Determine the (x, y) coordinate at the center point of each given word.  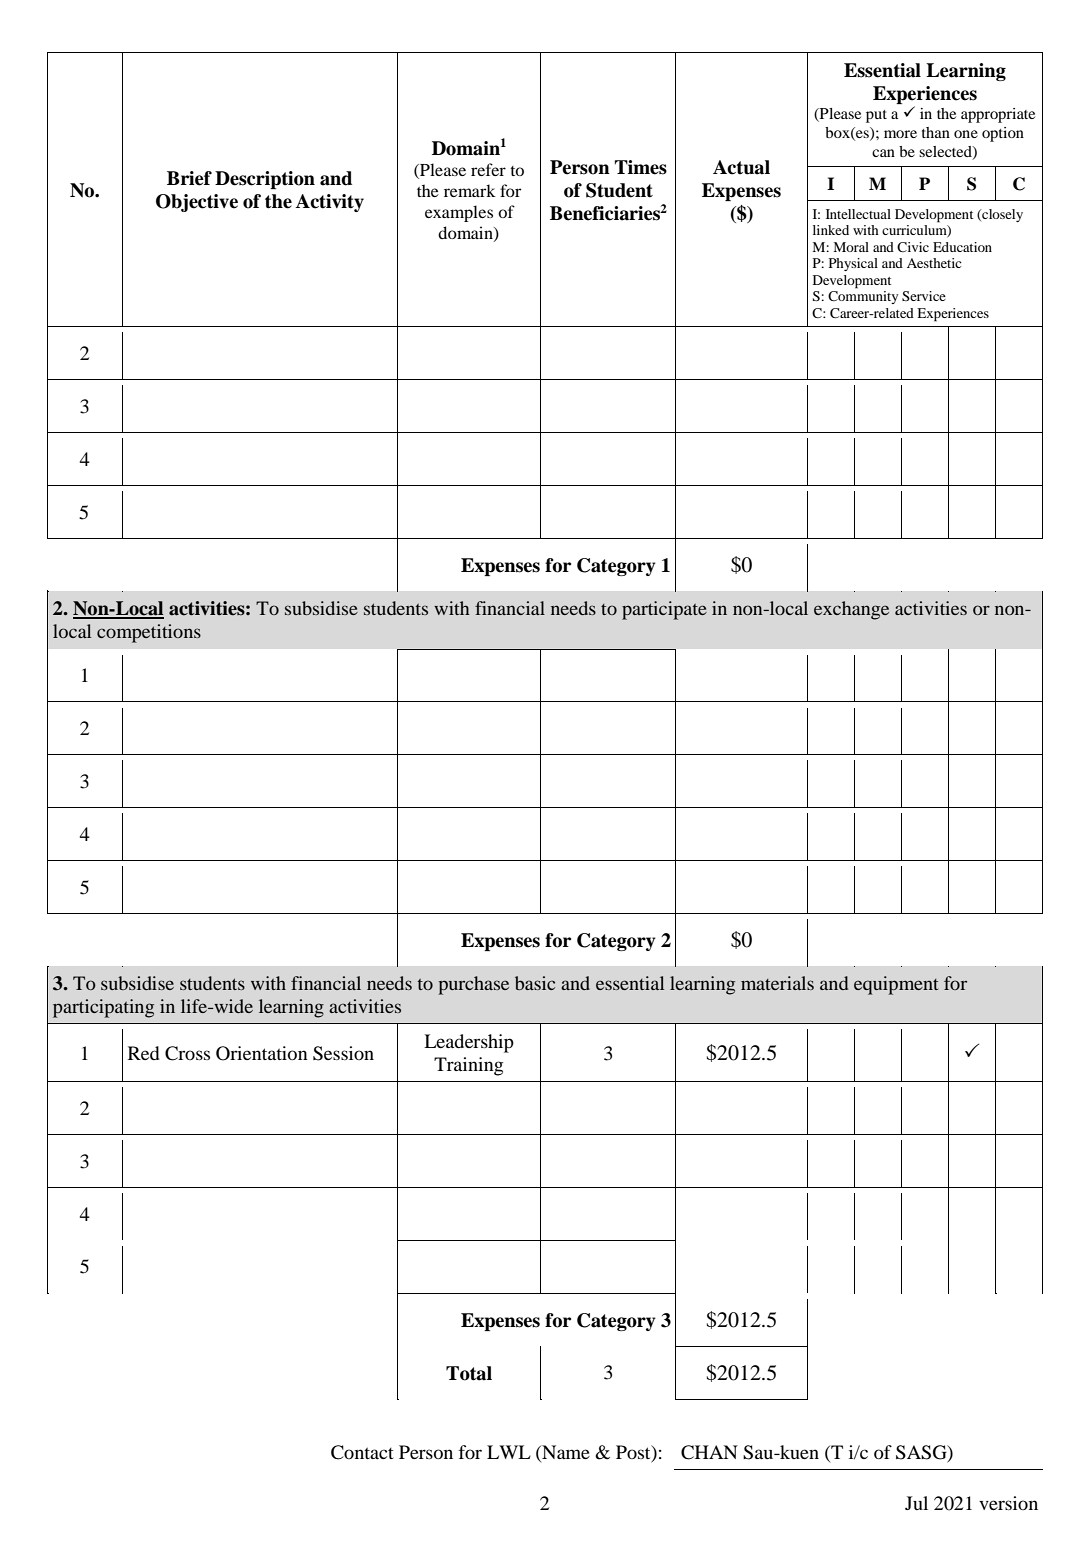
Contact (362, 1452)
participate (664, 610)
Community (863, 297)
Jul (916, 1503)
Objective (197, 203)
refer (488, 169)
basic (535, 983)
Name (565, 1453)
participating (103, 1008)
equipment (896, 985)
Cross (187, 1053)
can (883, 153)
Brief (189, 178)
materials (777, 983)
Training (468, 1066)
